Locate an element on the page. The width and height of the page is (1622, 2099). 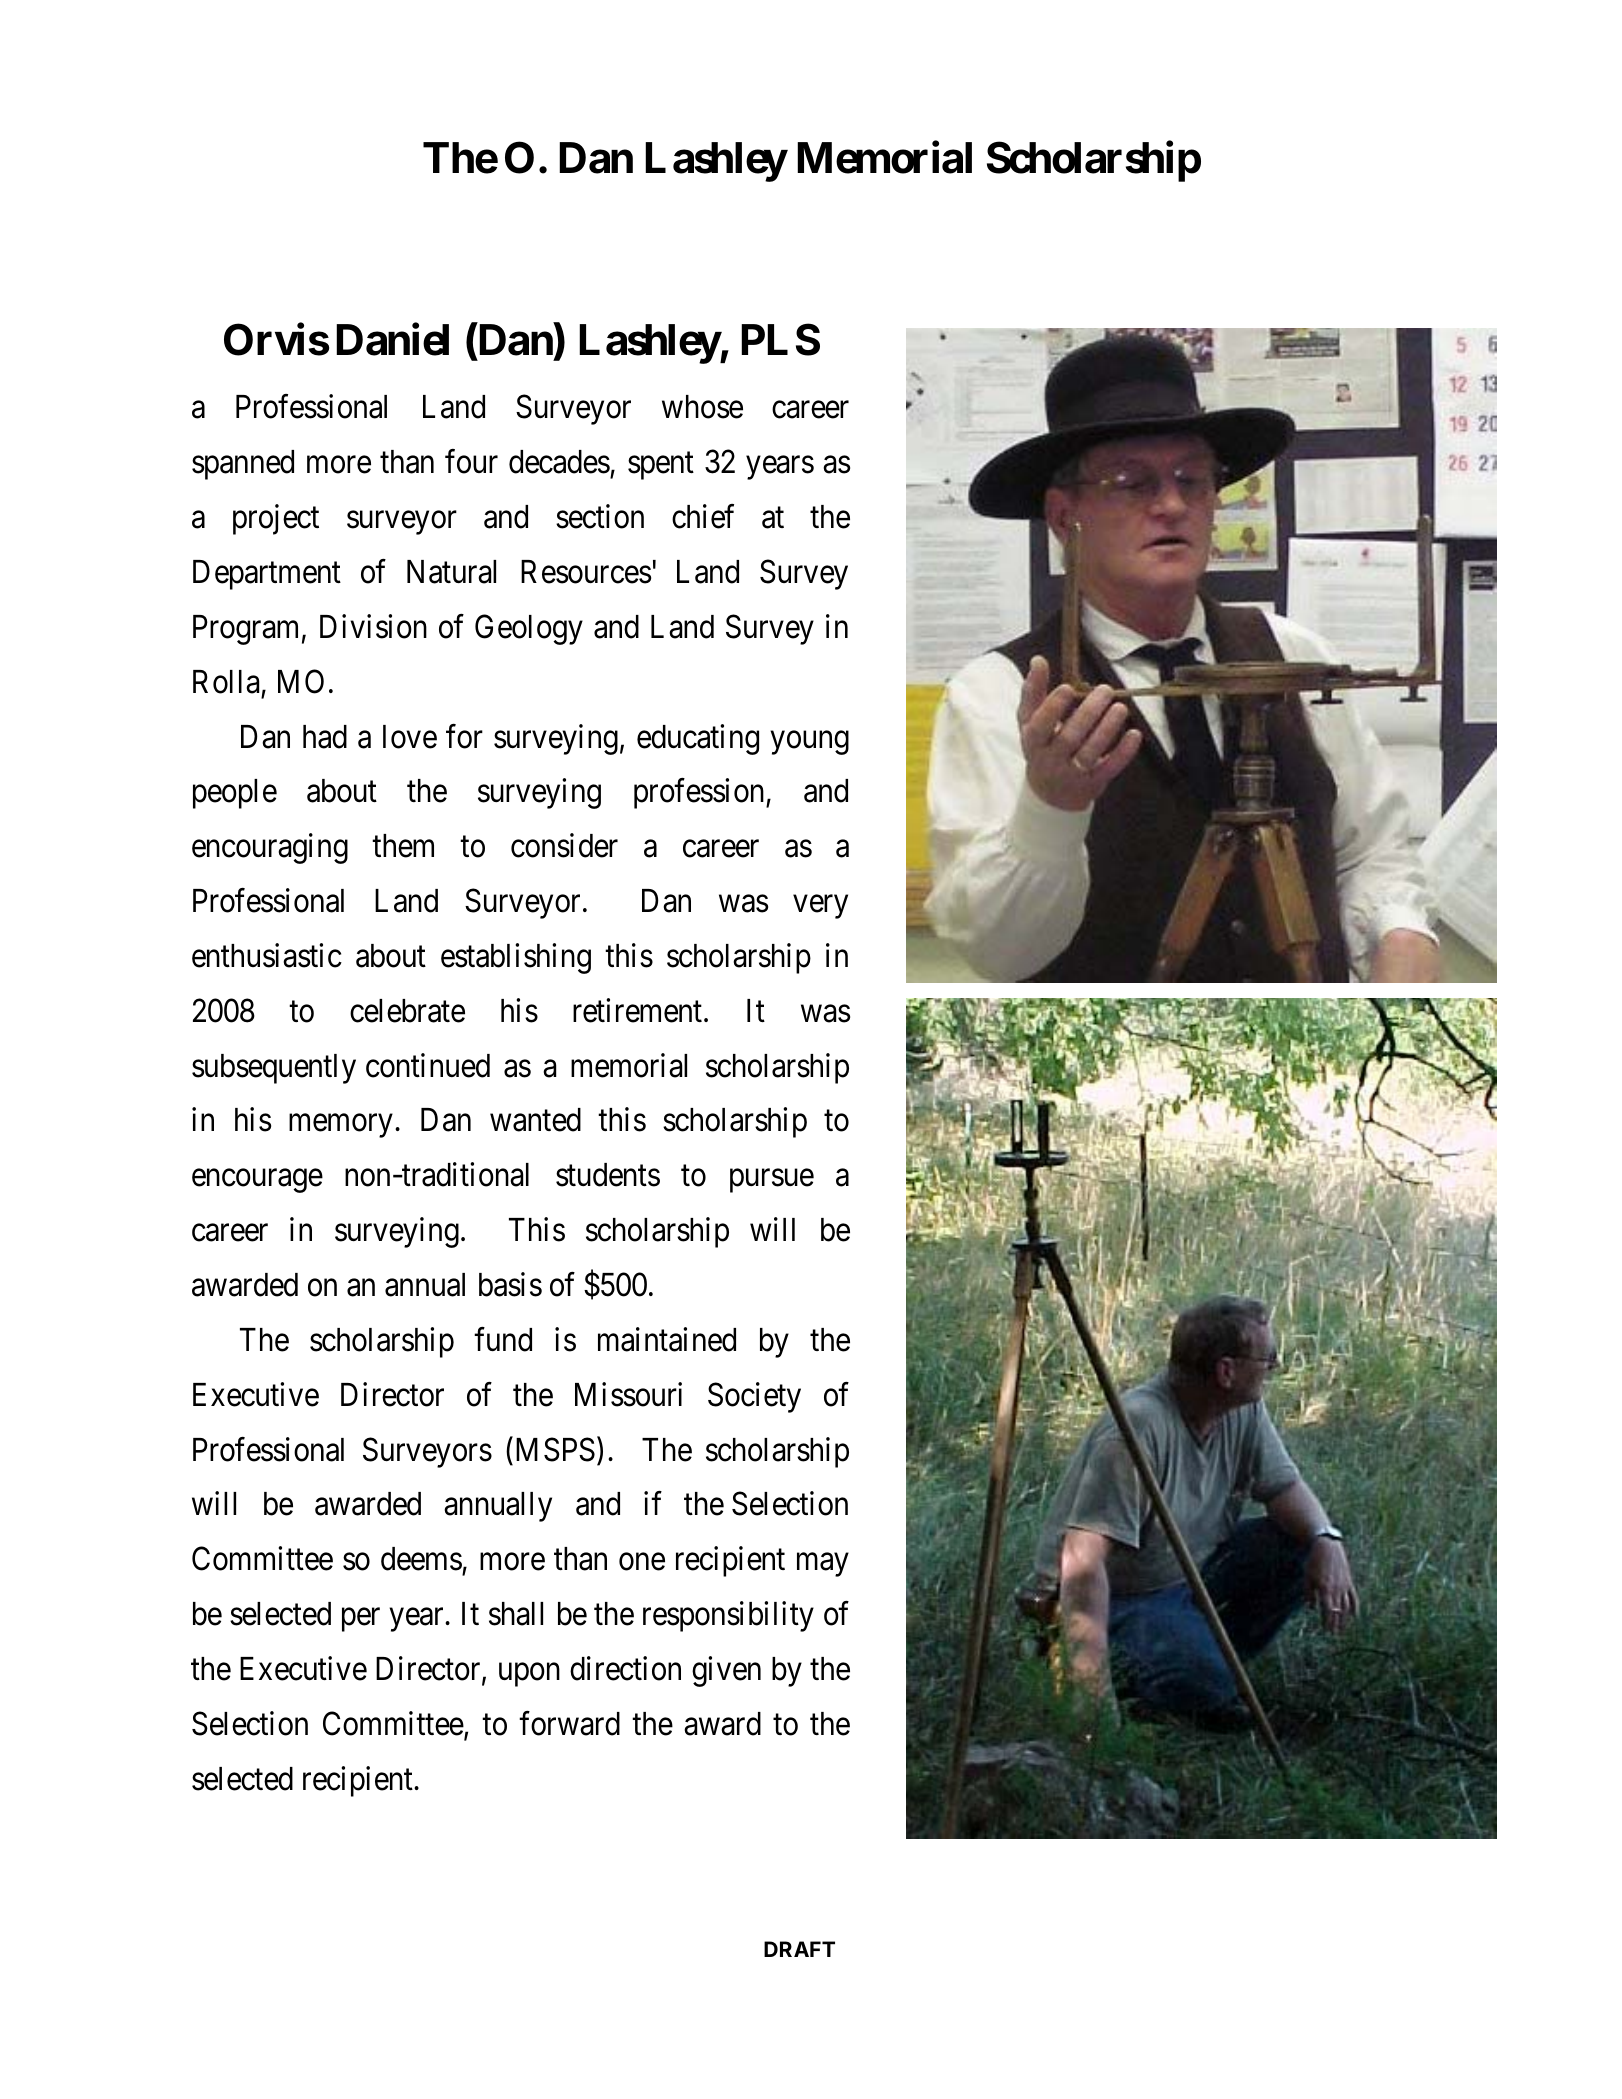
four is located at coordinates (471, 462).
